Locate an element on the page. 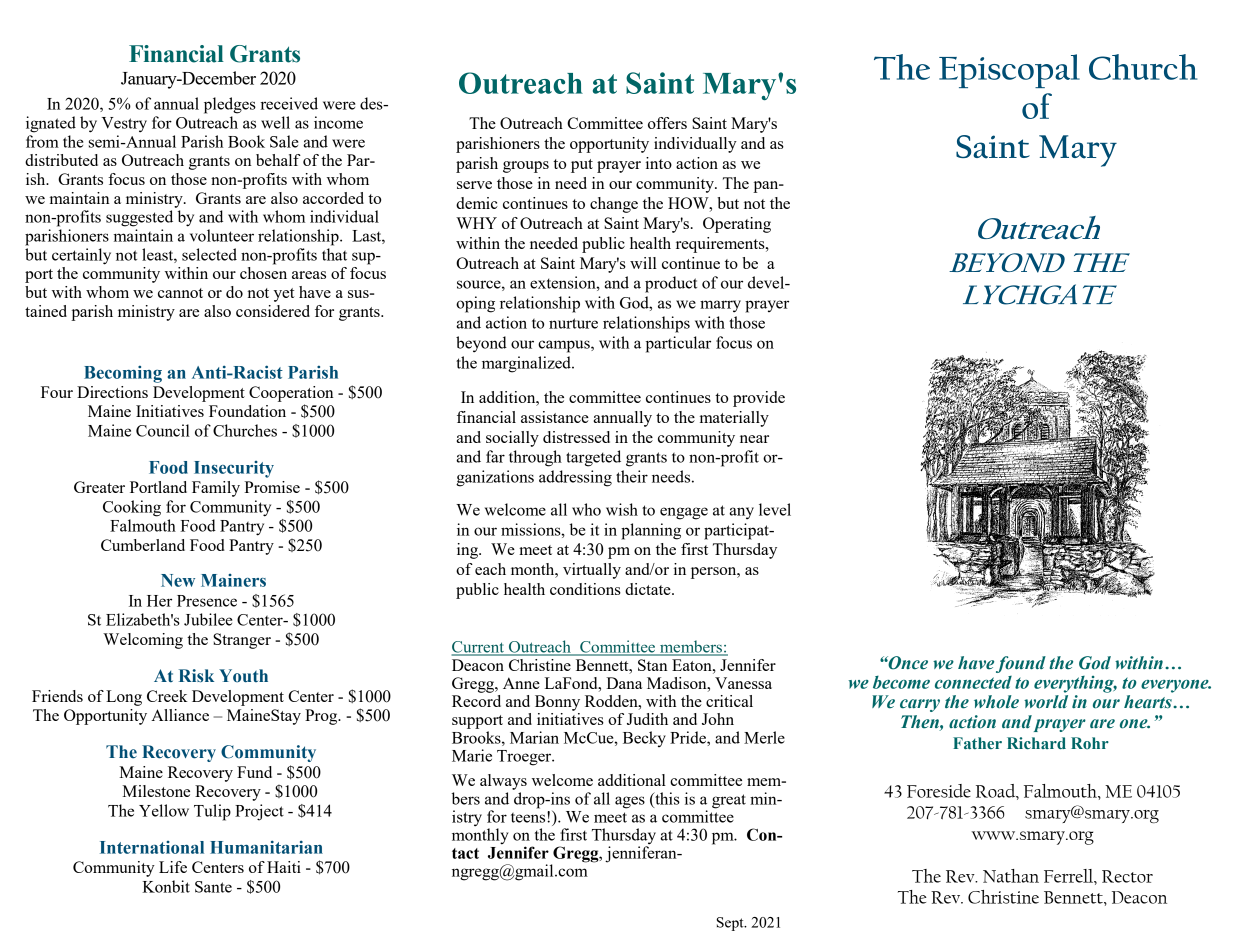 The image size is (1233, 952). level is located at coordinates (775, 509).
